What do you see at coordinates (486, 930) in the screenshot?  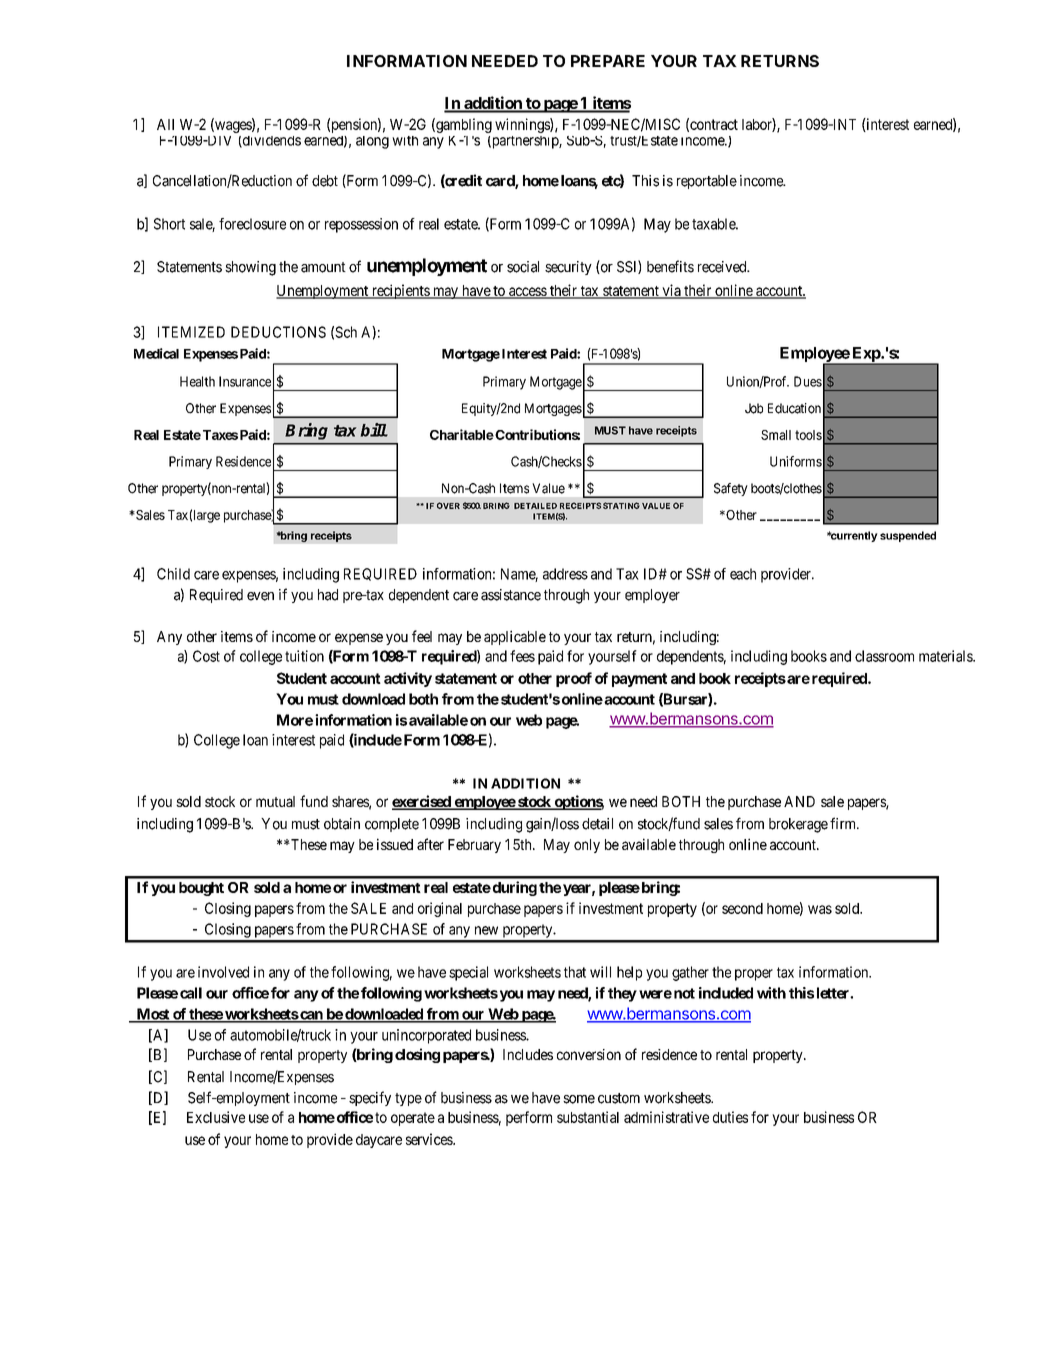 I see `new` at bounding box center [486, 930].
